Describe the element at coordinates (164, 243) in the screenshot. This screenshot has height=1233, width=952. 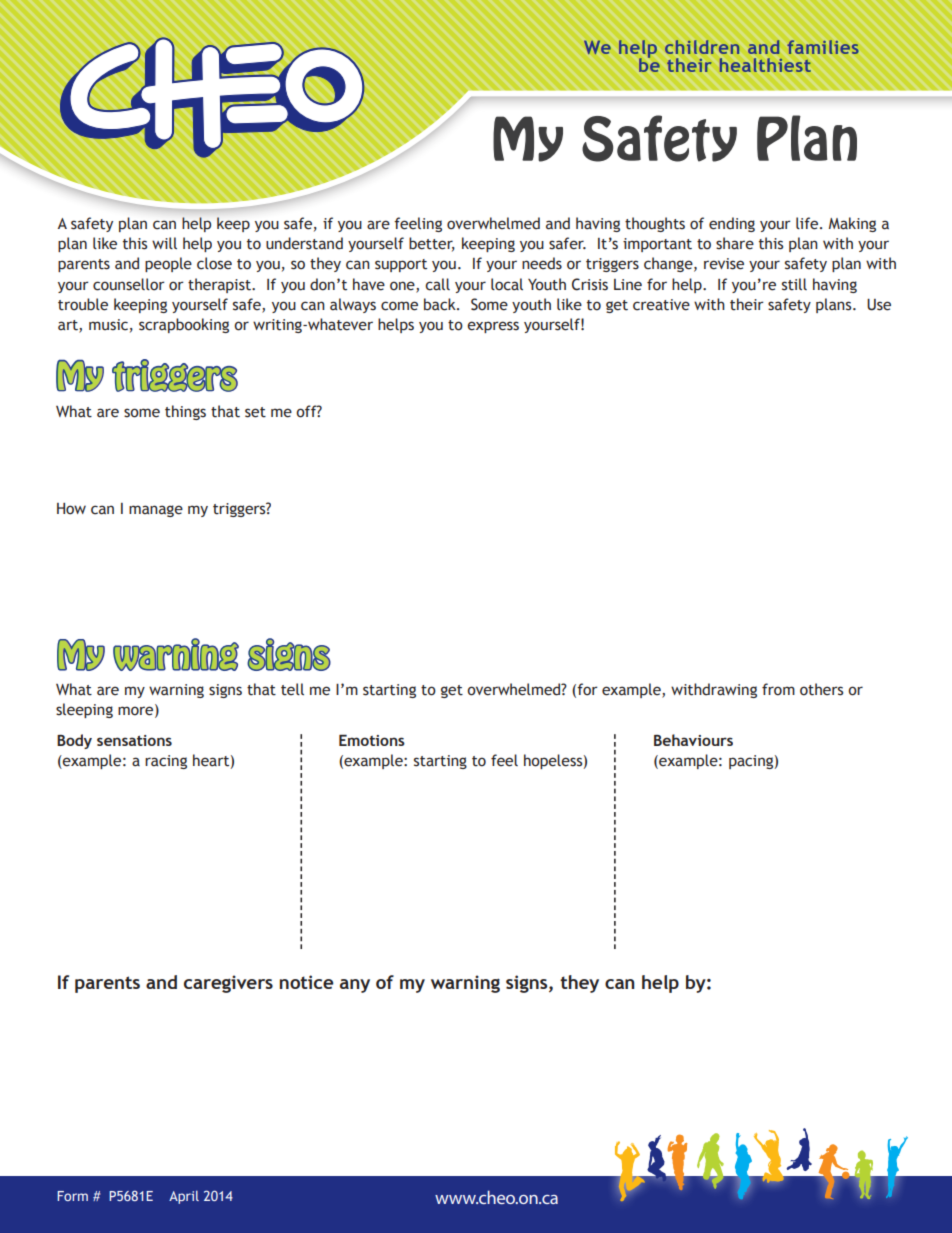
I see `will` at that location.
